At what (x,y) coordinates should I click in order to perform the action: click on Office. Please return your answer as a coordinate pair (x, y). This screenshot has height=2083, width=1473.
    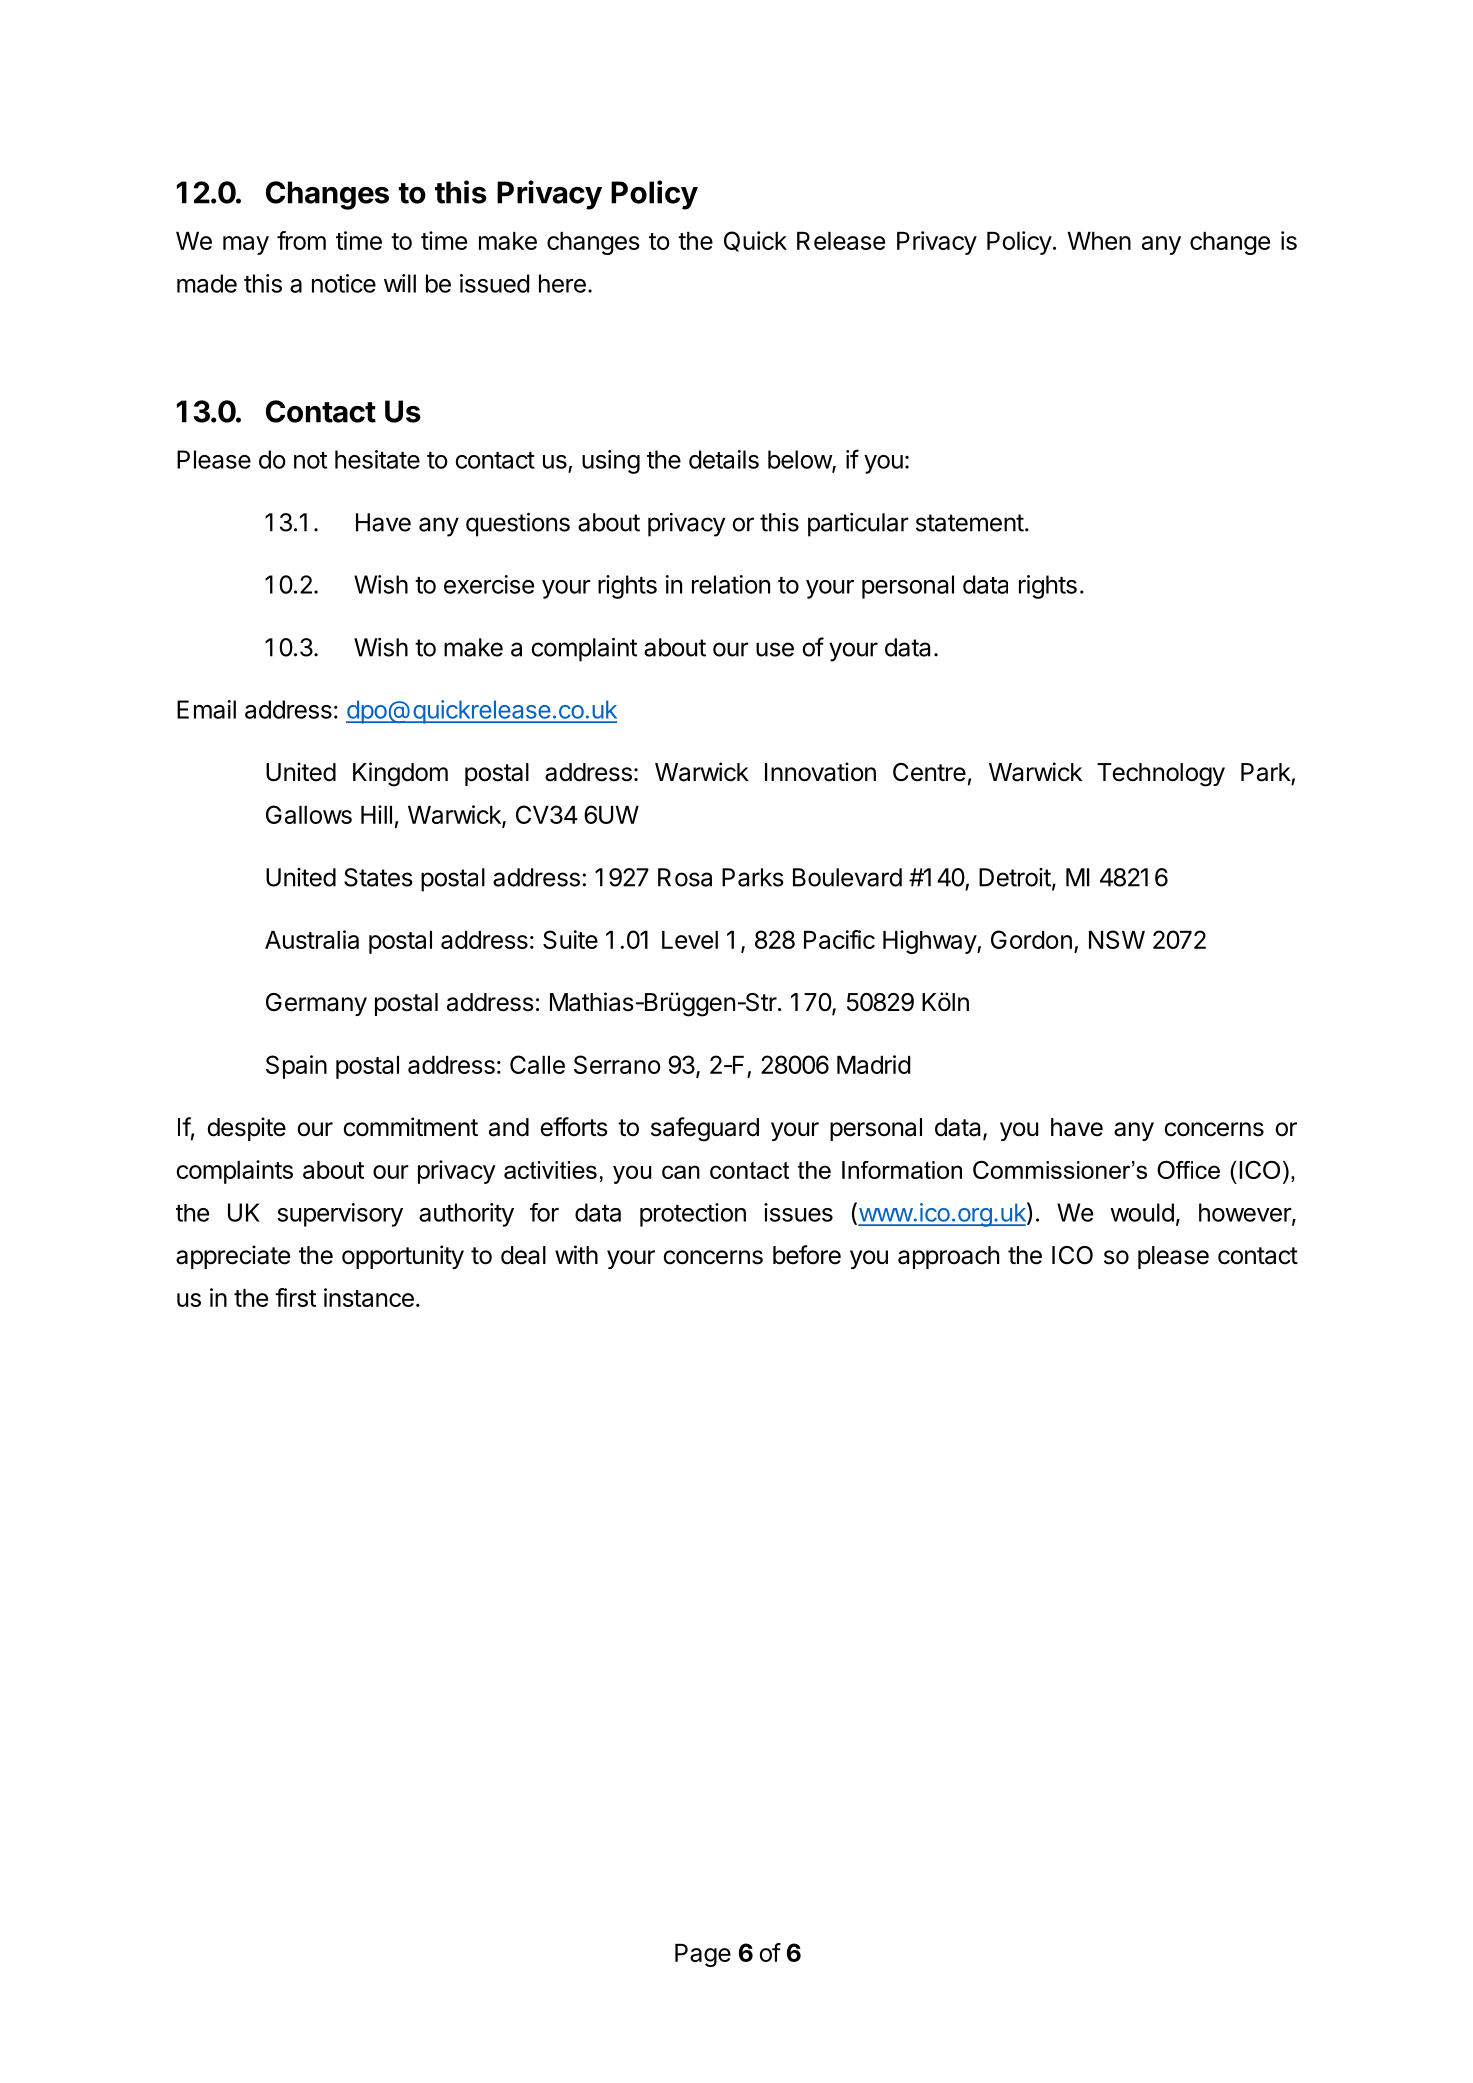
    Looking at the image, I should click on (1188, 1170).
